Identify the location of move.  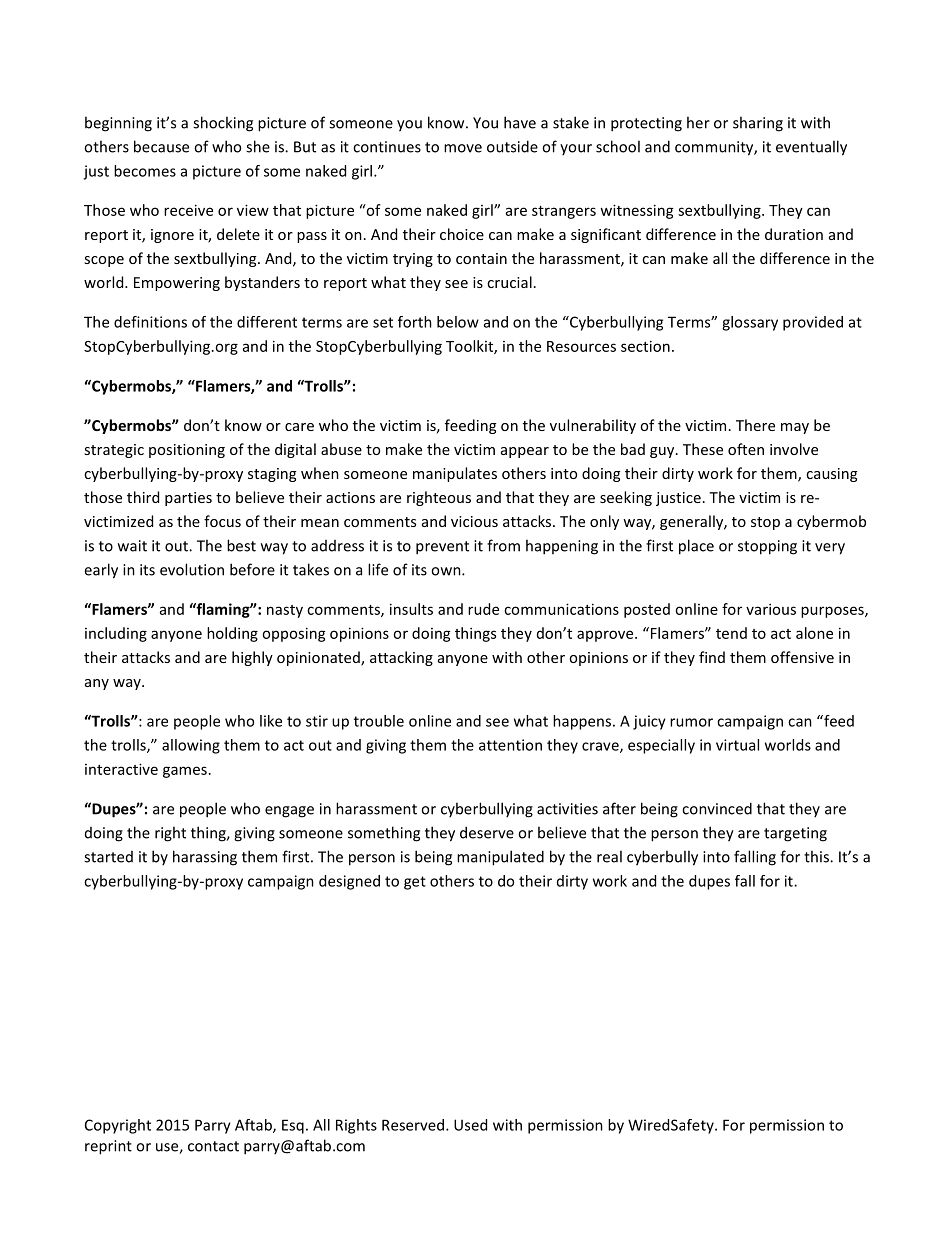
(463, 148).
